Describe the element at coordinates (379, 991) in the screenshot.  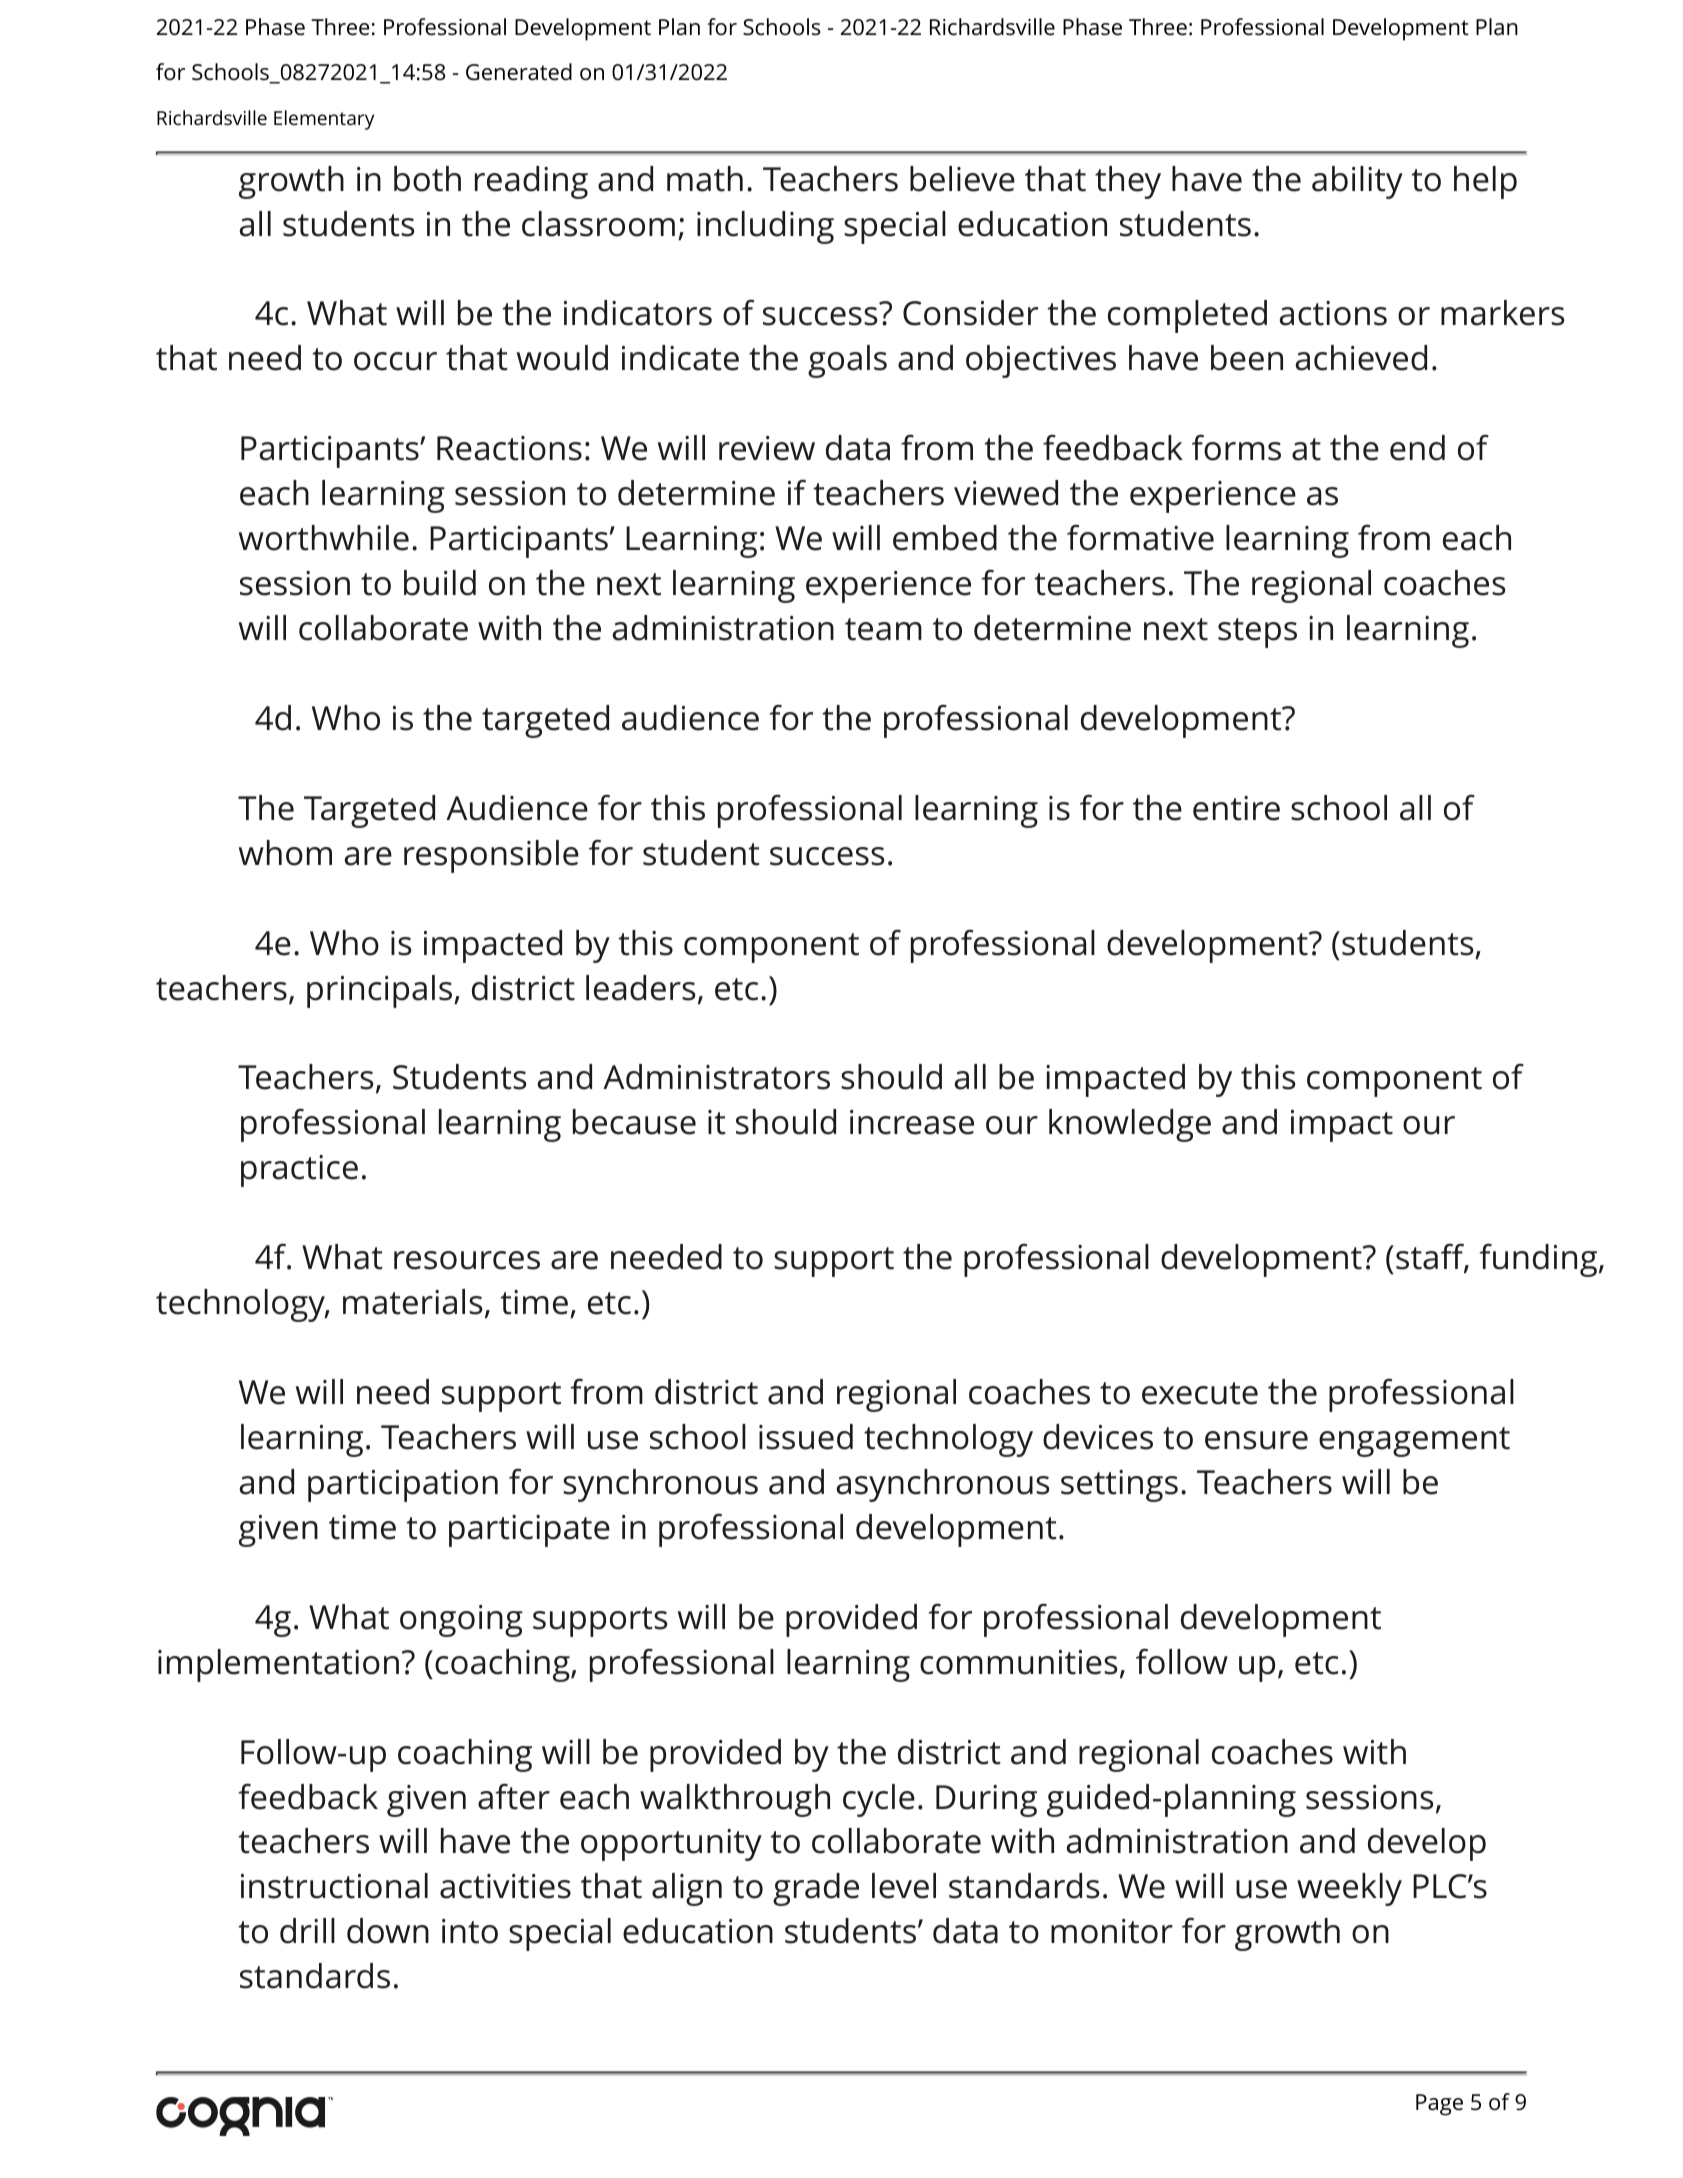
I see `principals` at that location.
